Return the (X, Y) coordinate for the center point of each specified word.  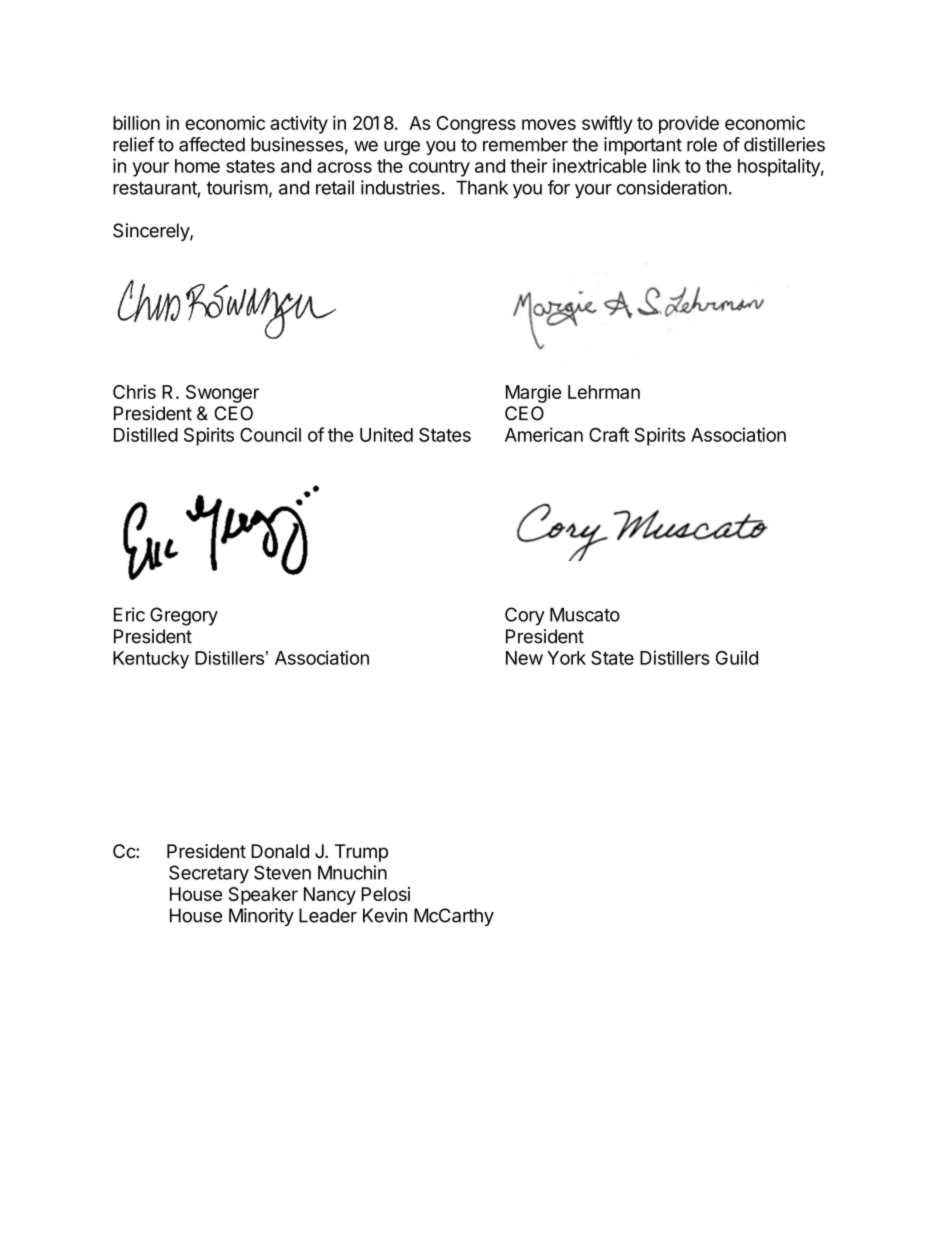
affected (212, 144)
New (524, 658)
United (386, 434)
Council (270, 434)
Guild (737, 657)
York (566, 658)
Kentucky (151, 660)
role (702, 144)
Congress (476, 125)
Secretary (209, 874)
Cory (525, 616)
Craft (609, 434)
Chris (134, 391)
